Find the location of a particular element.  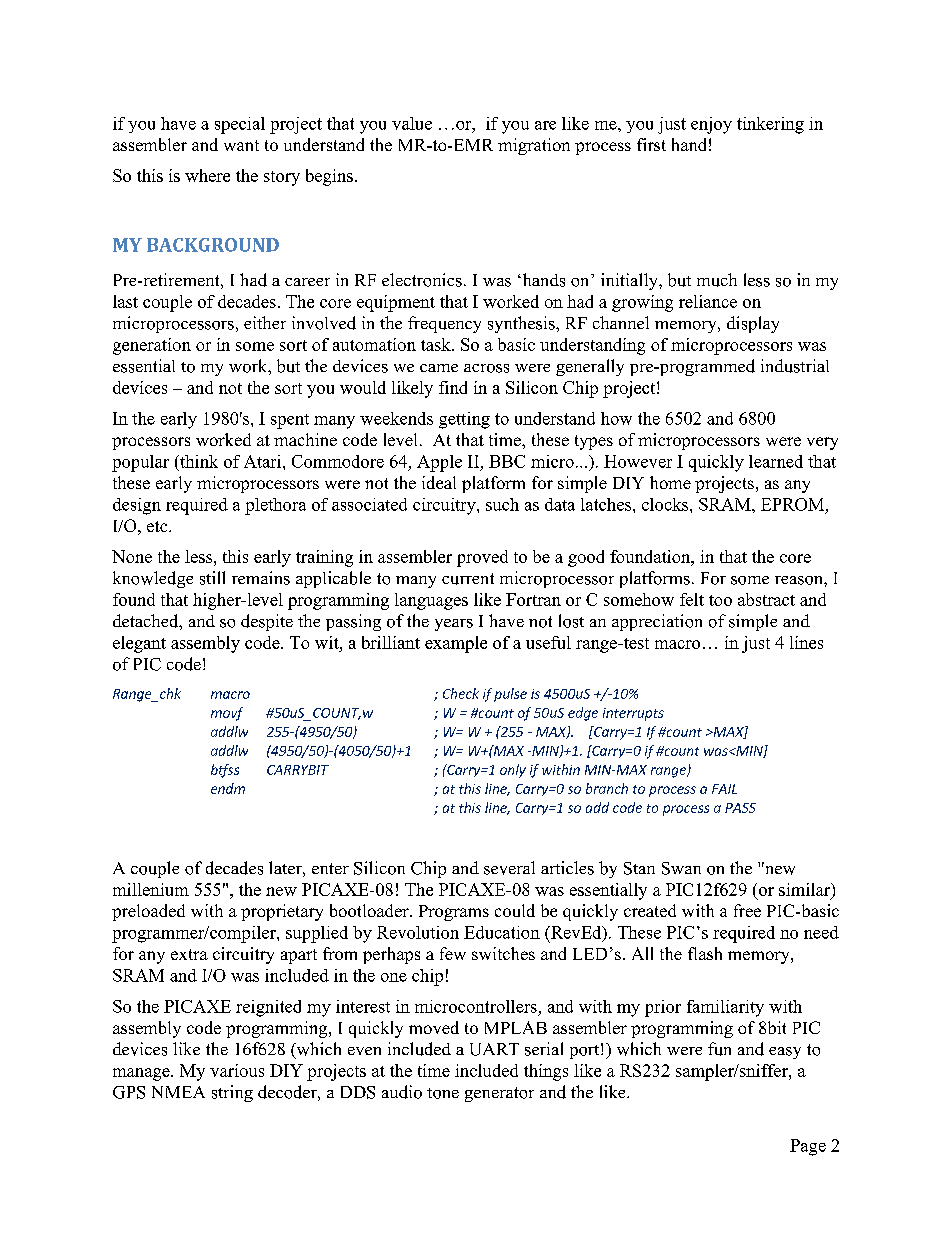

migration is located at coordinates (534, 146).
